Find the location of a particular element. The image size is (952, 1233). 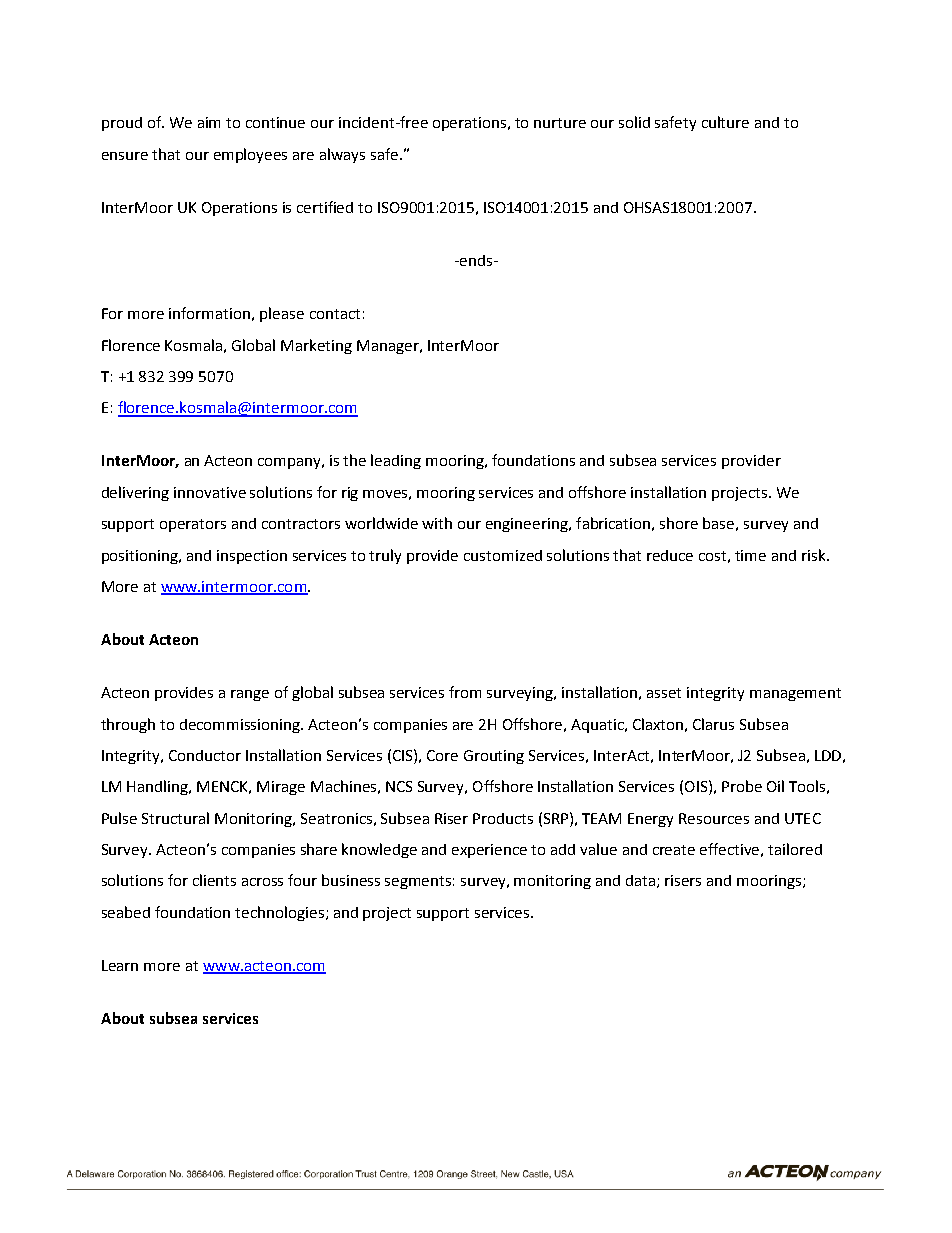

Clarus is located at coordinates (713, 724).
